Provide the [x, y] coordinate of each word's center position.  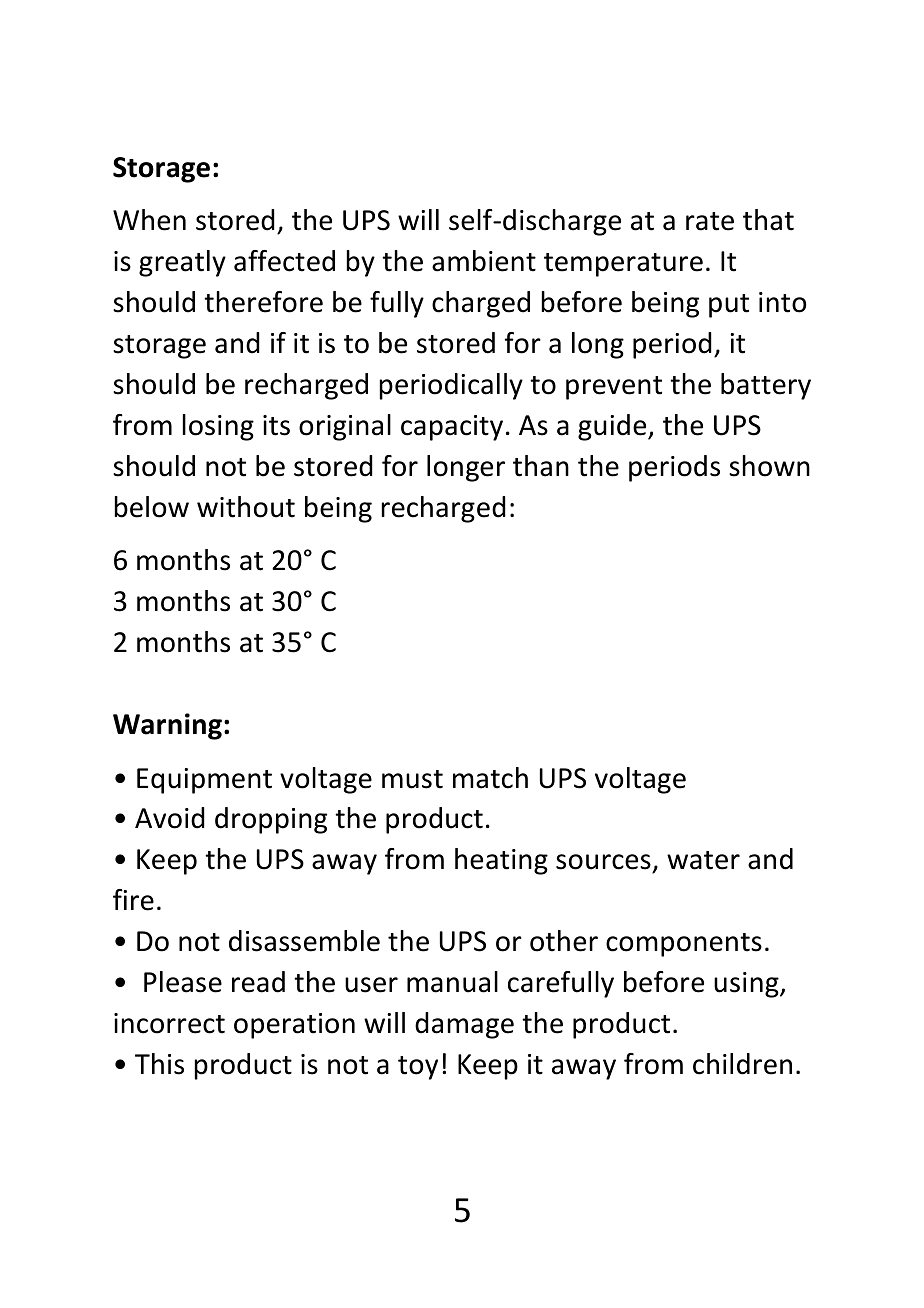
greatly [182, 263]
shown [769, 466]
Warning [167, 726]
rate [710, 221]
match [490, 778]
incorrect [169, 1023]
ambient [484, 261]
